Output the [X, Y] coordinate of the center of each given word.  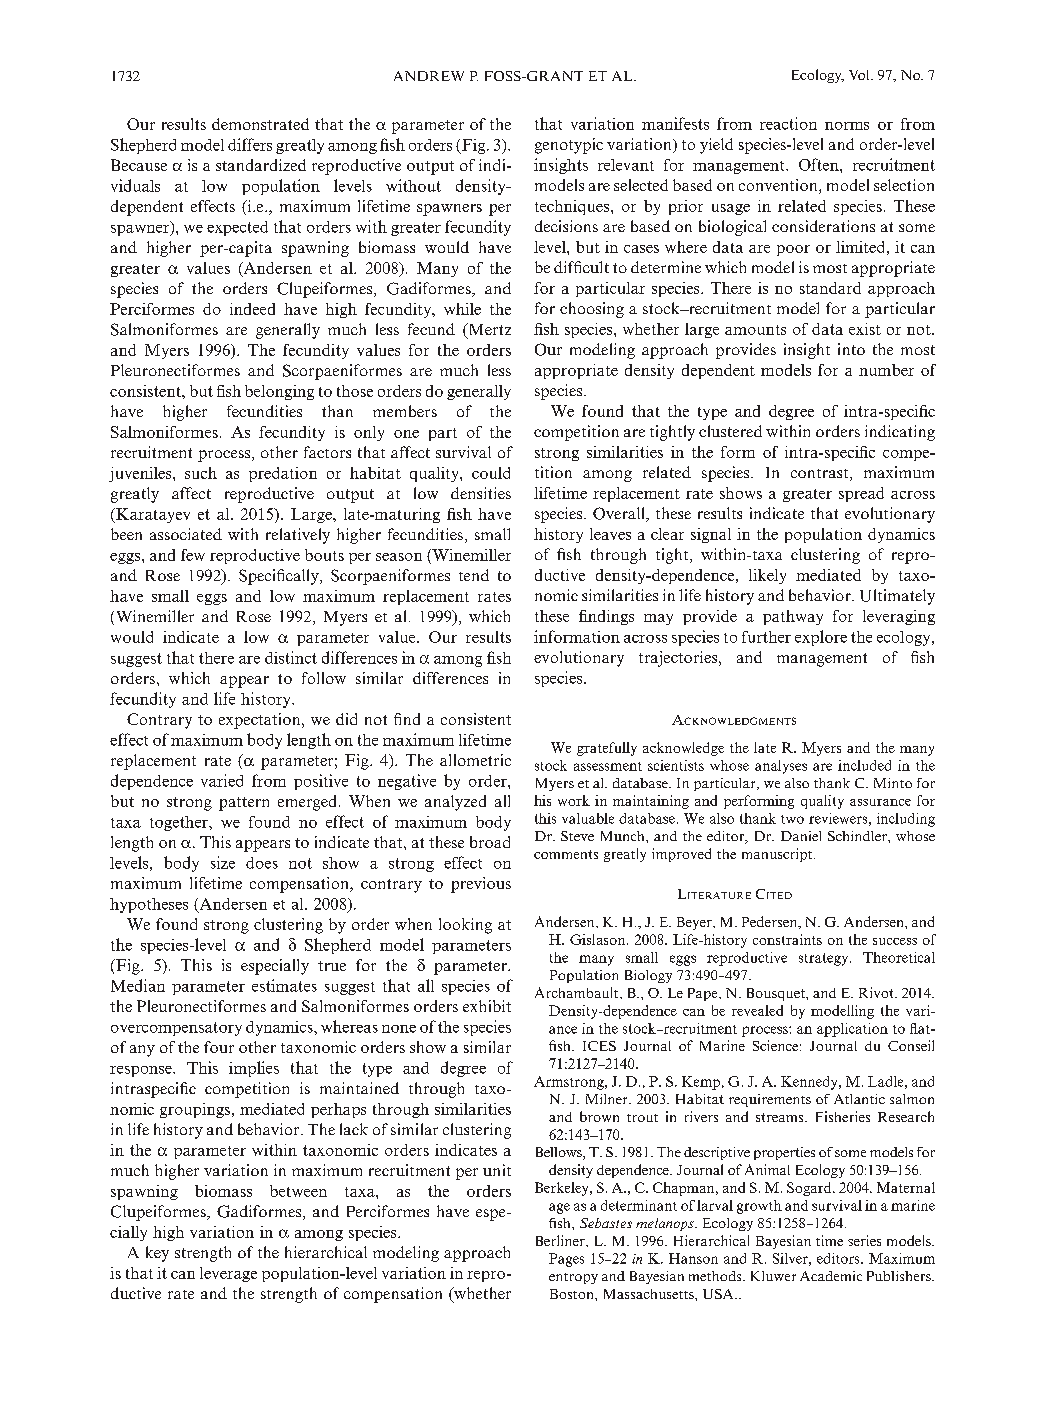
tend [474, 575]
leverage [228, 1274]
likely [767, 576]
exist [865, 329]
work [574, 800]
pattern [244, 804]
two [792, 819]
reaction [788, 123]
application [852, 1030]
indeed [252, 309]
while [462, 309]
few [193, 555]
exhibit [487, 1006]
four [219, 1047]
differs [250, 144]
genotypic [569, 146]
